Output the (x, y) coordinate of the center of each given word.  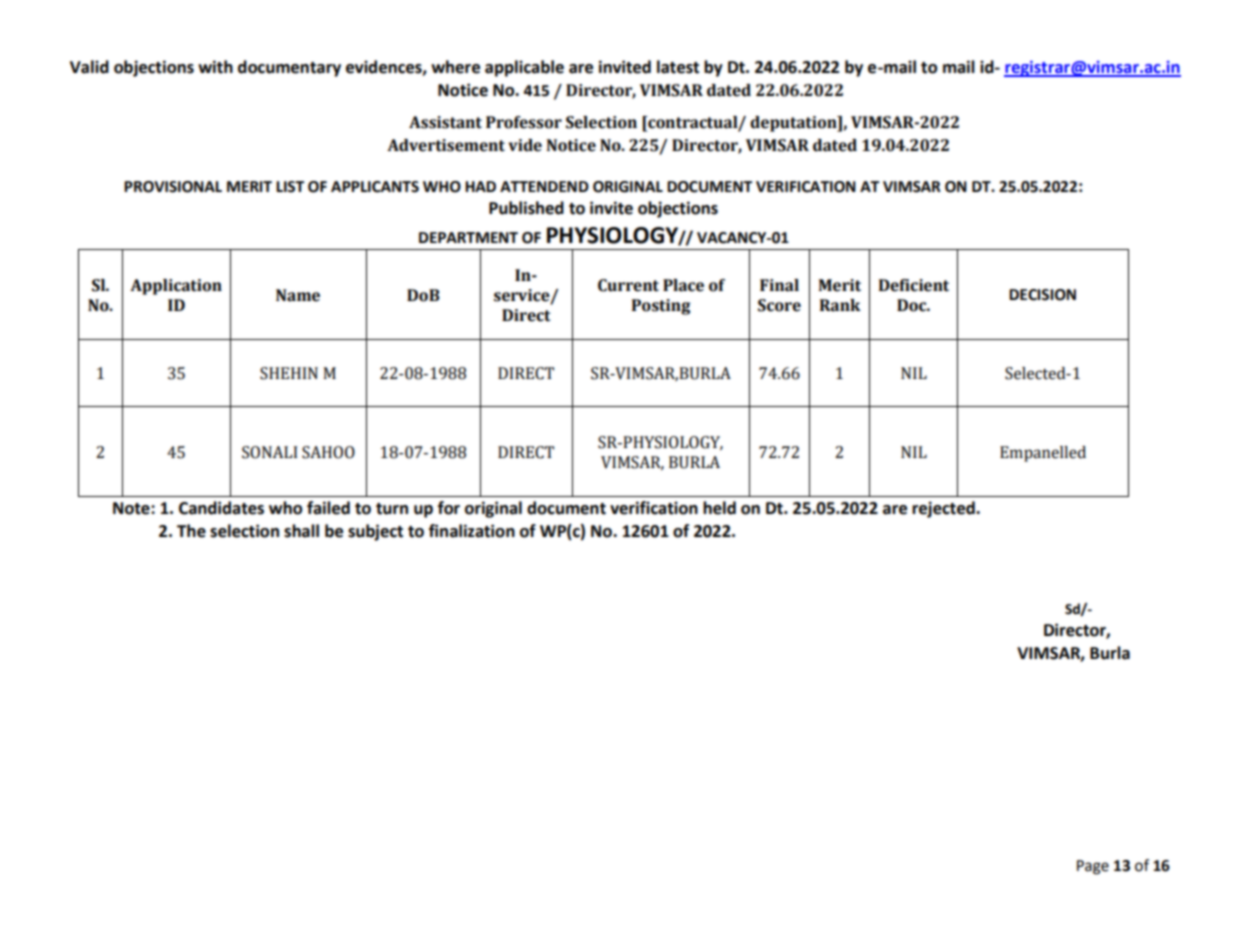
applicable (524, 68)
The (191, 531)
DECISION (1042, 295)
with (215, 67)
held (719, 508)
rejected (944, 509)
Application (176, 287)
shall (301, 531)
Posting (661, 307)
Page (1093, 867)
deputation (794, 124)
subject (375, 532)
